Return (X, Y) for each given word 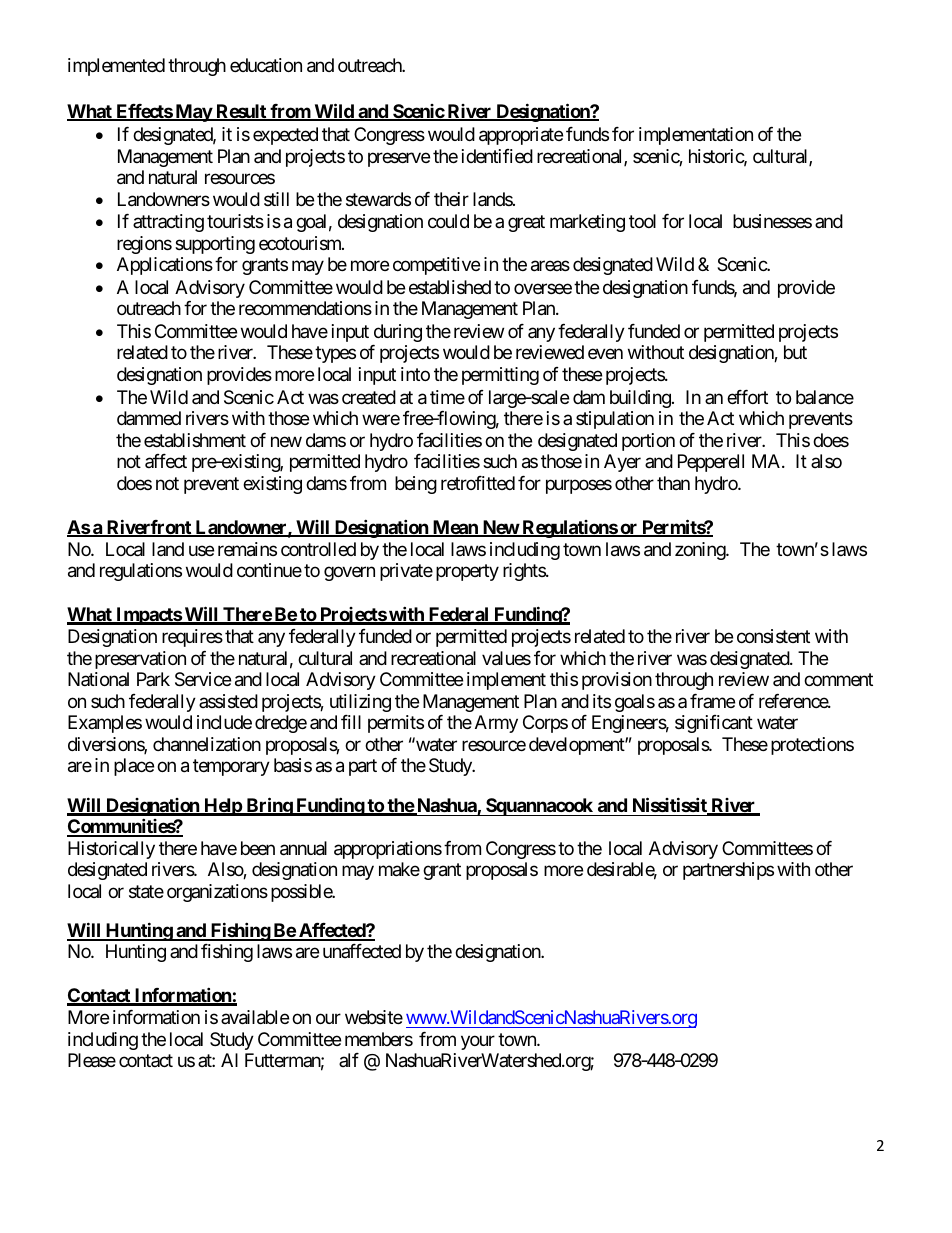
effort (747, 397)
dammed (149, 418)
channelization (207, 744)
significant (714, 724)
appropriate (521, 136)
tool (642, 221)
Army (496, 724)
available (255, 1017)
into (415, 374)
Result (241, 112)
